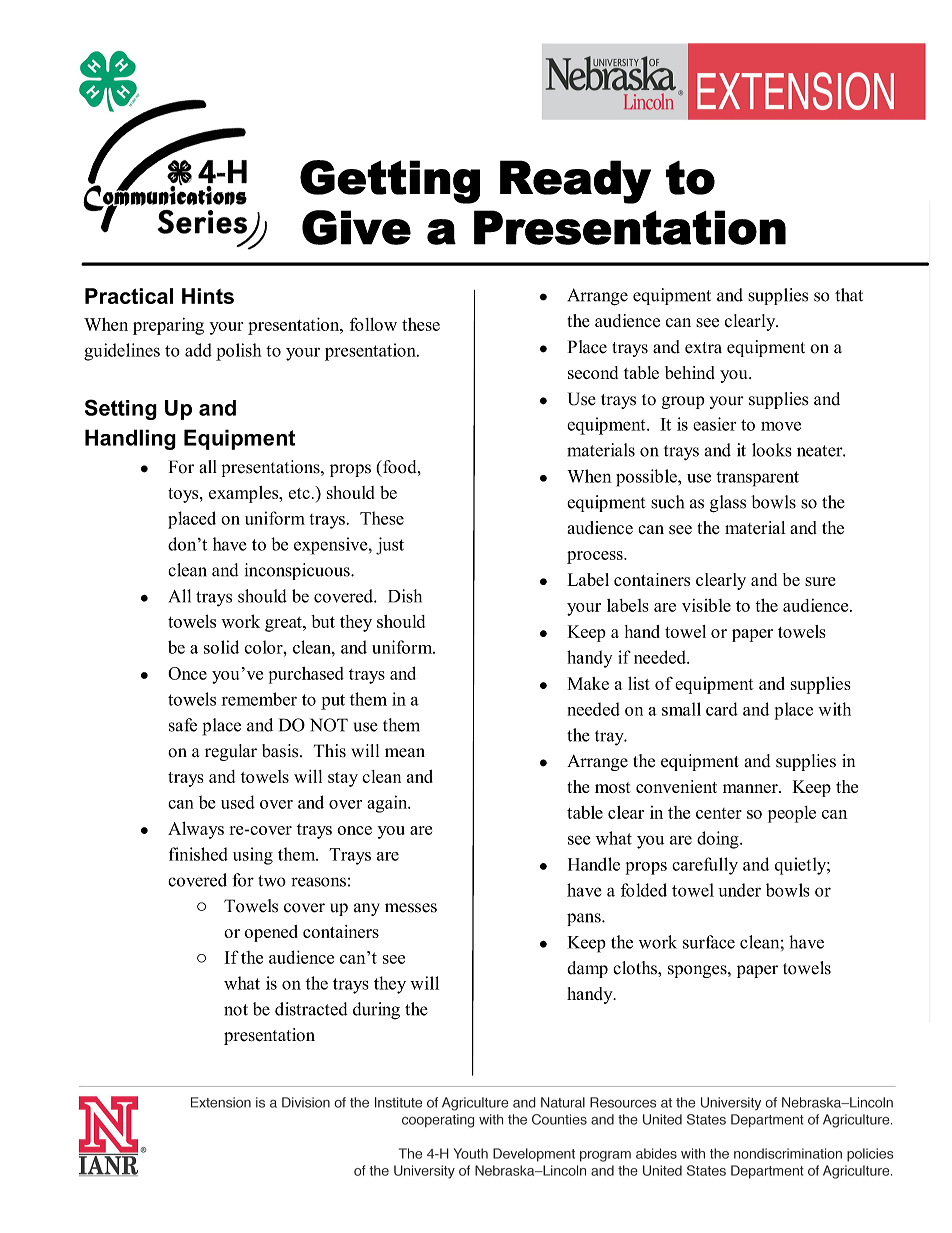 Image resolution: width=952 pixels, height=1233 pixels. Describe the element at coordinates (706, 605) in the image. I see `visible` at that location.
